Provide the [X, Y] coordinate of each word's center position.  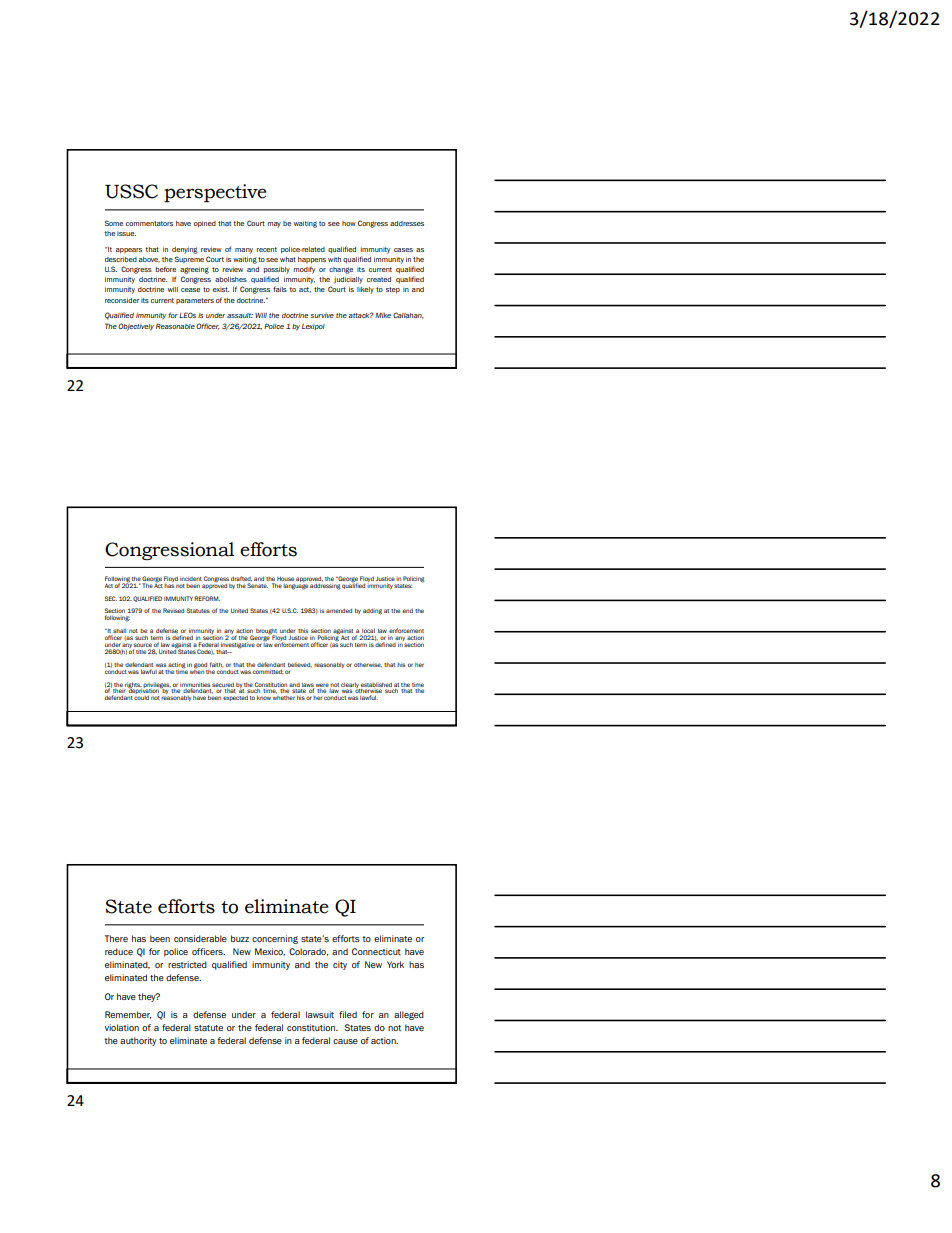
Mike [383, 315]
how [349, 223]
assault [240, 315]
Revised [173, 610]
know [264, 697]
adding [372, 612]
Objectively [136, 327]
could [141, 697]
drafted [241, 579]
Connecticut [376, 951]
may [274, 225]
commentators [149, 223]
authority [138, 1041]
